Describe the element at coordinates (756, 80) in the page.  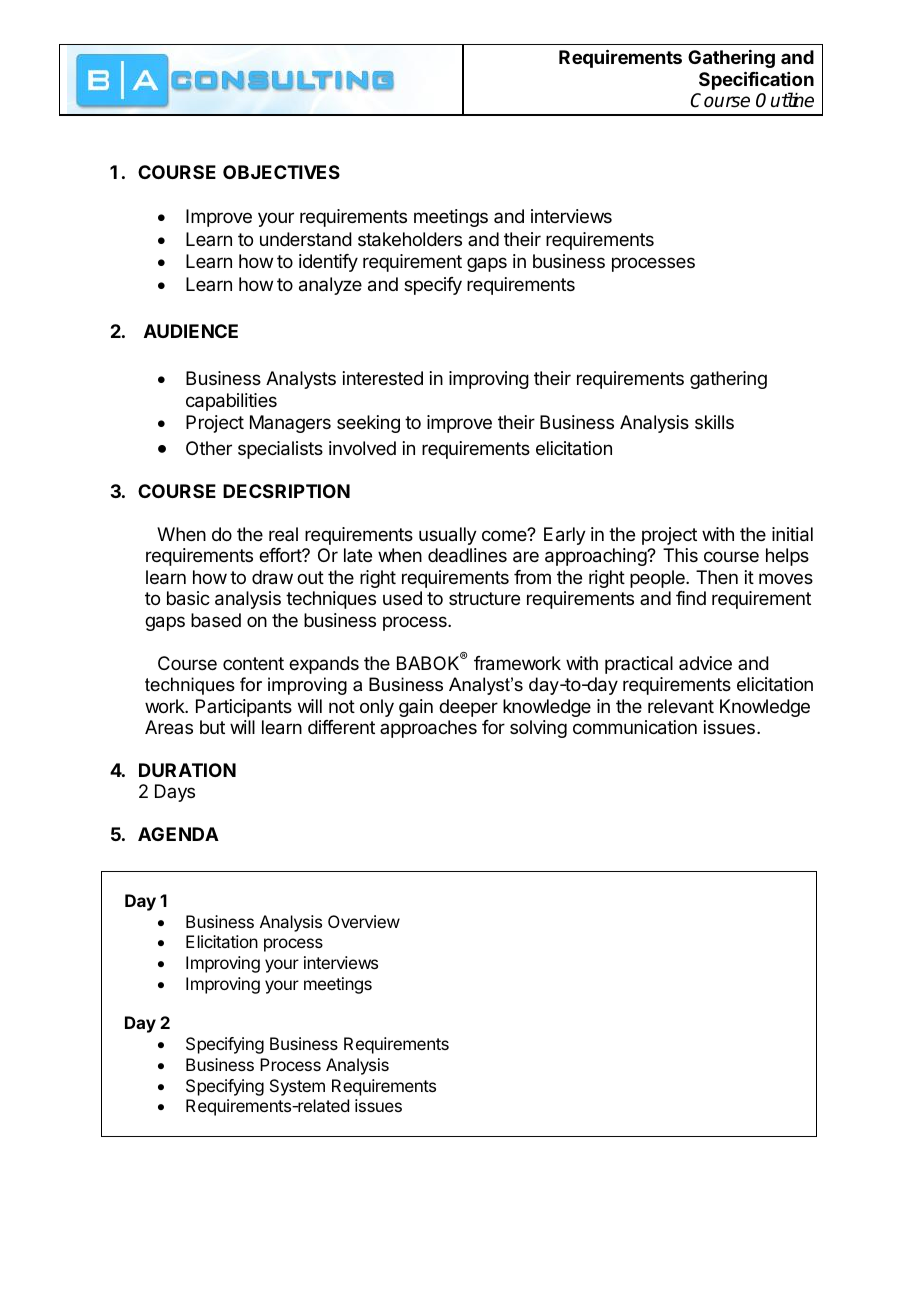
I see `Specification` at that location.
